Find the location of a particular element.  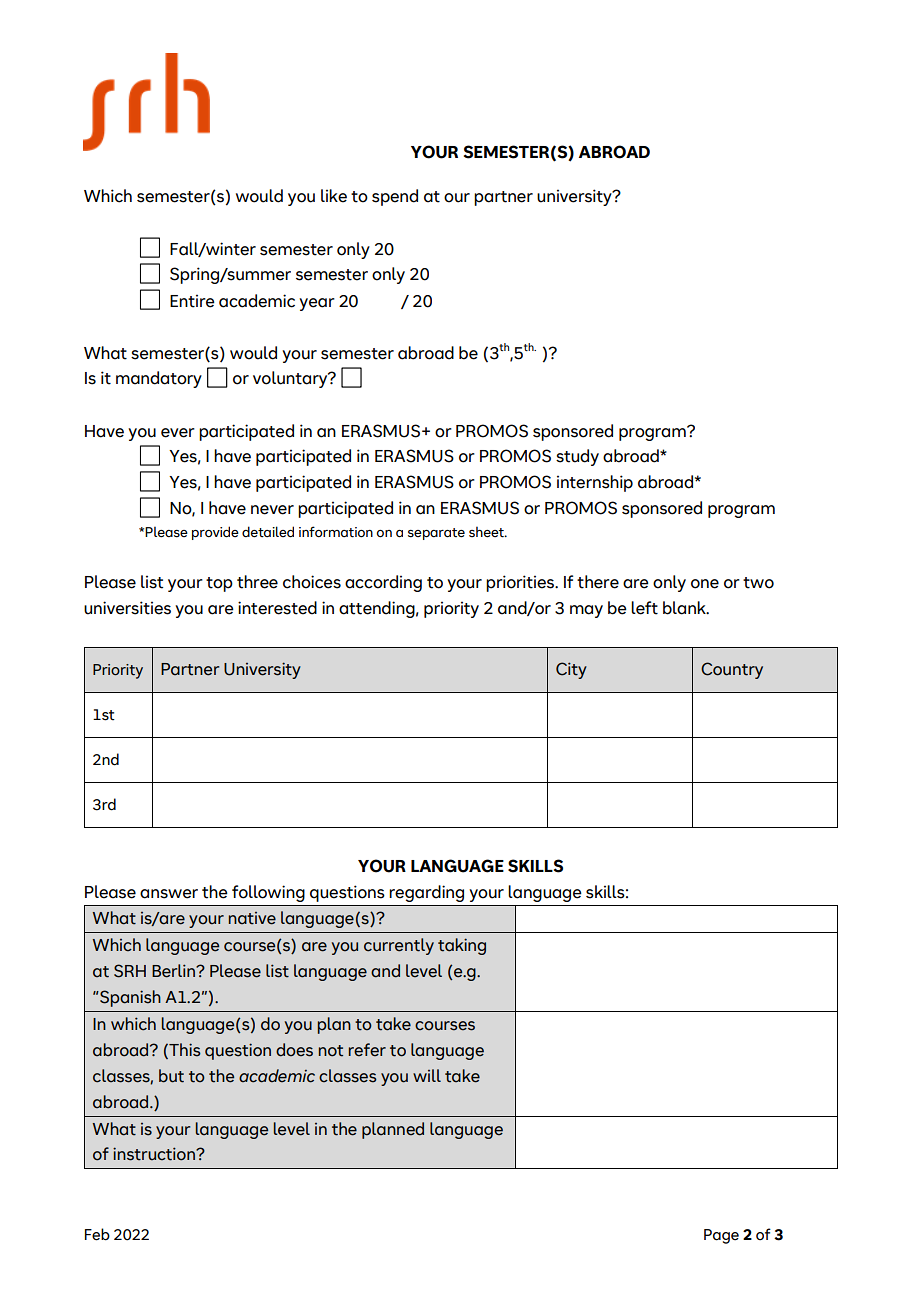

spend is located at coordinates (395, 197).
